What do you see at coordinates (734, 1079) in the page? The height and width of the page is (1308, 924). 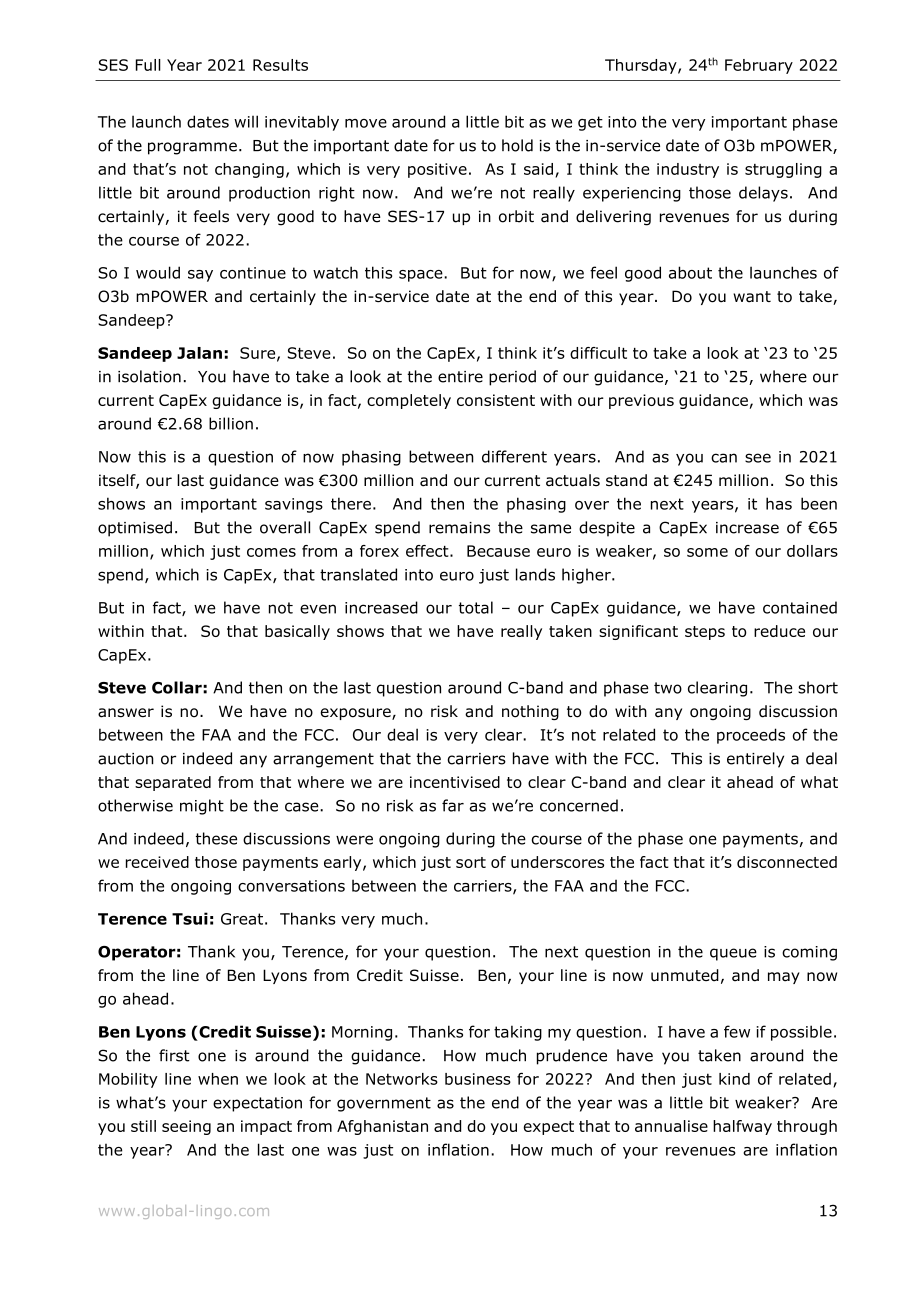 I see `kind` at bounding box center [734, 1079].
